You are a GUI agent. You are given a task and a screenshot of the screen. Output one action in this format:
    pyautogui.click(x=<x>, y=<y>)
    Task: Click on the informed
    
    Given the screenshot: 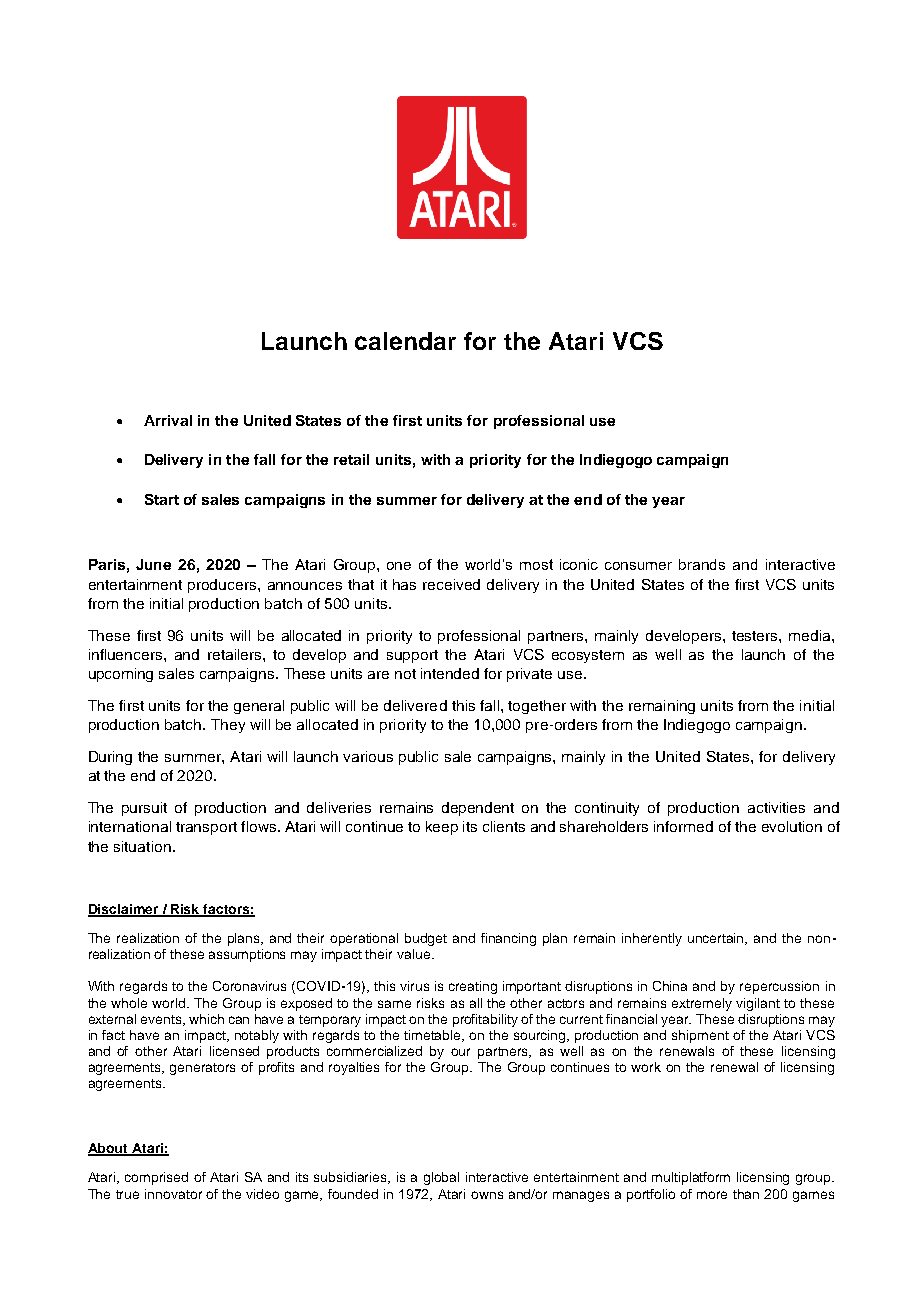 What is the action you would take?
    pyautogui.click(x=683, y=826)
